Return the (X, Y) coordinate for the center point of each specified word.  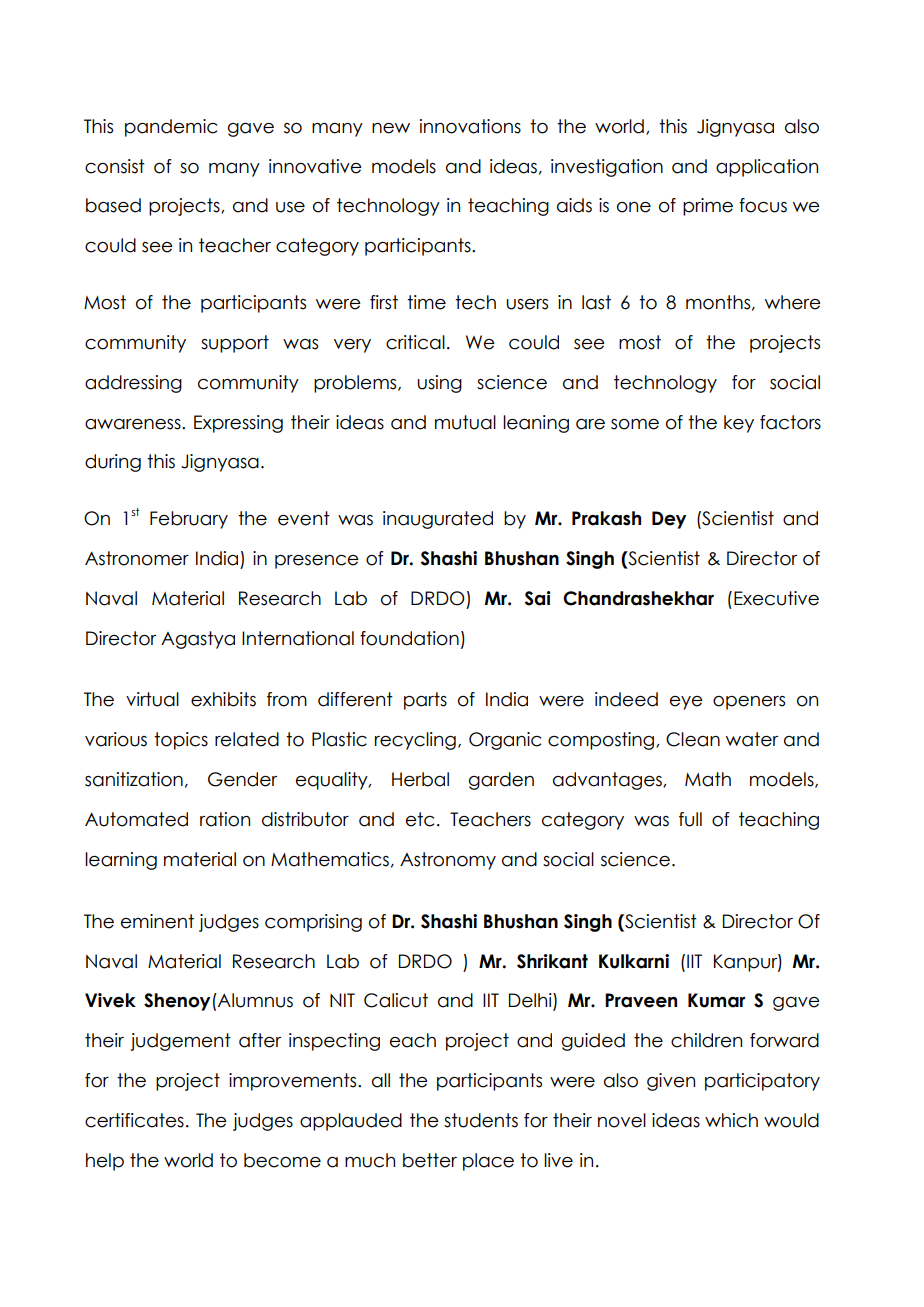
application (767, 168)
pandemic (171, 128)
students (481, 1120)
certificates (134, 1120)
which (731, 1120)
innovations (470, 126)
